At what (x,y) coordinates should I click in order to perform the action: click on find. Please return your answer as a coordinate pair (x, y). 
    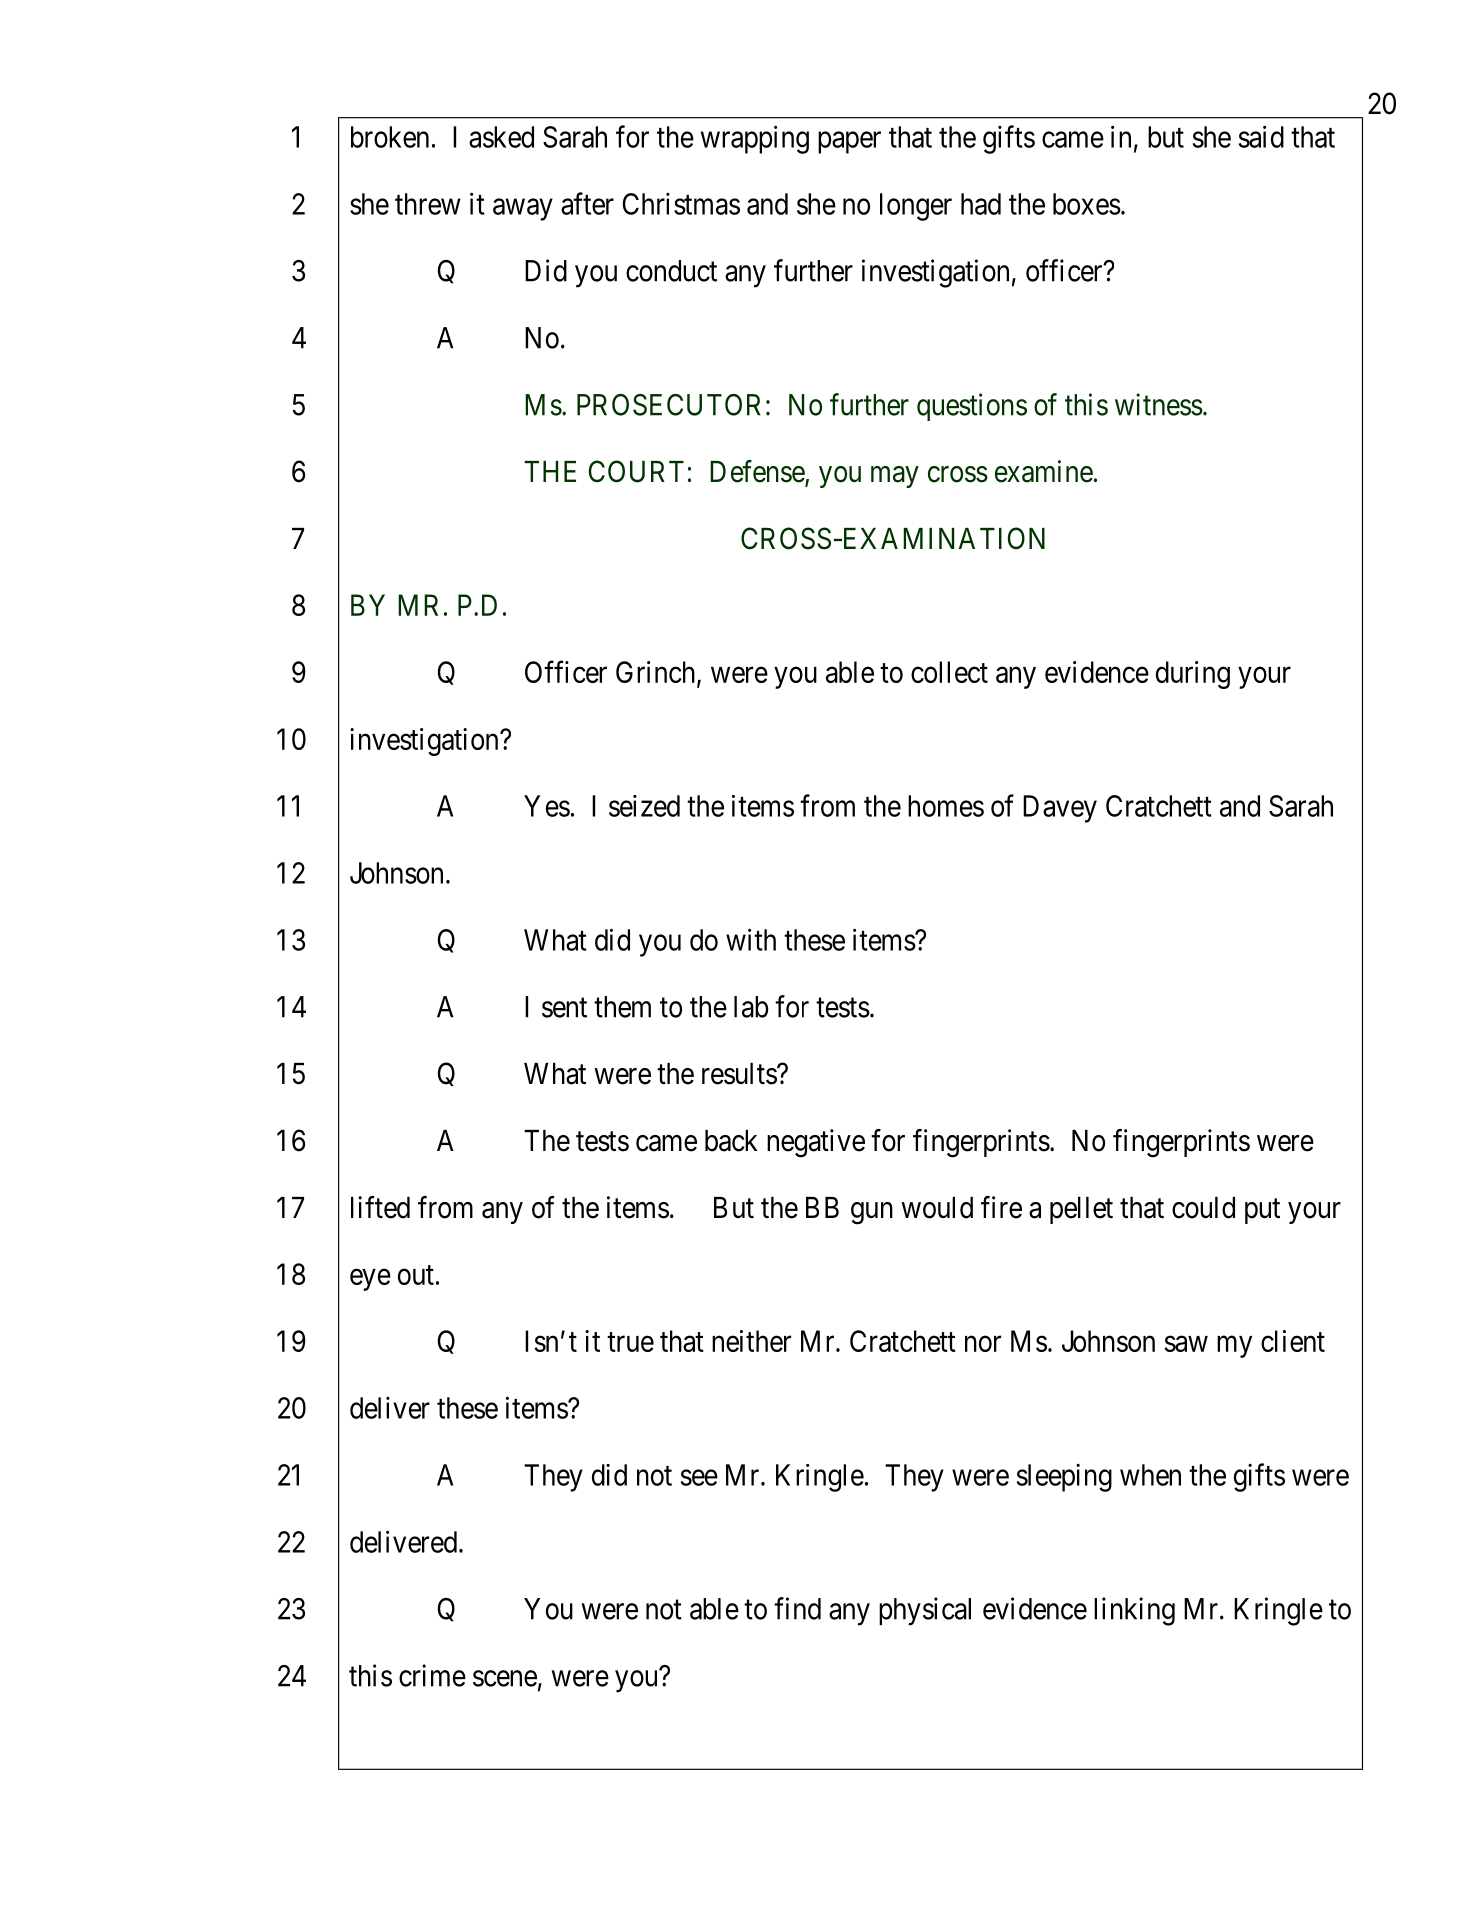
    Looking at the image, I should click on (797, 1608).
